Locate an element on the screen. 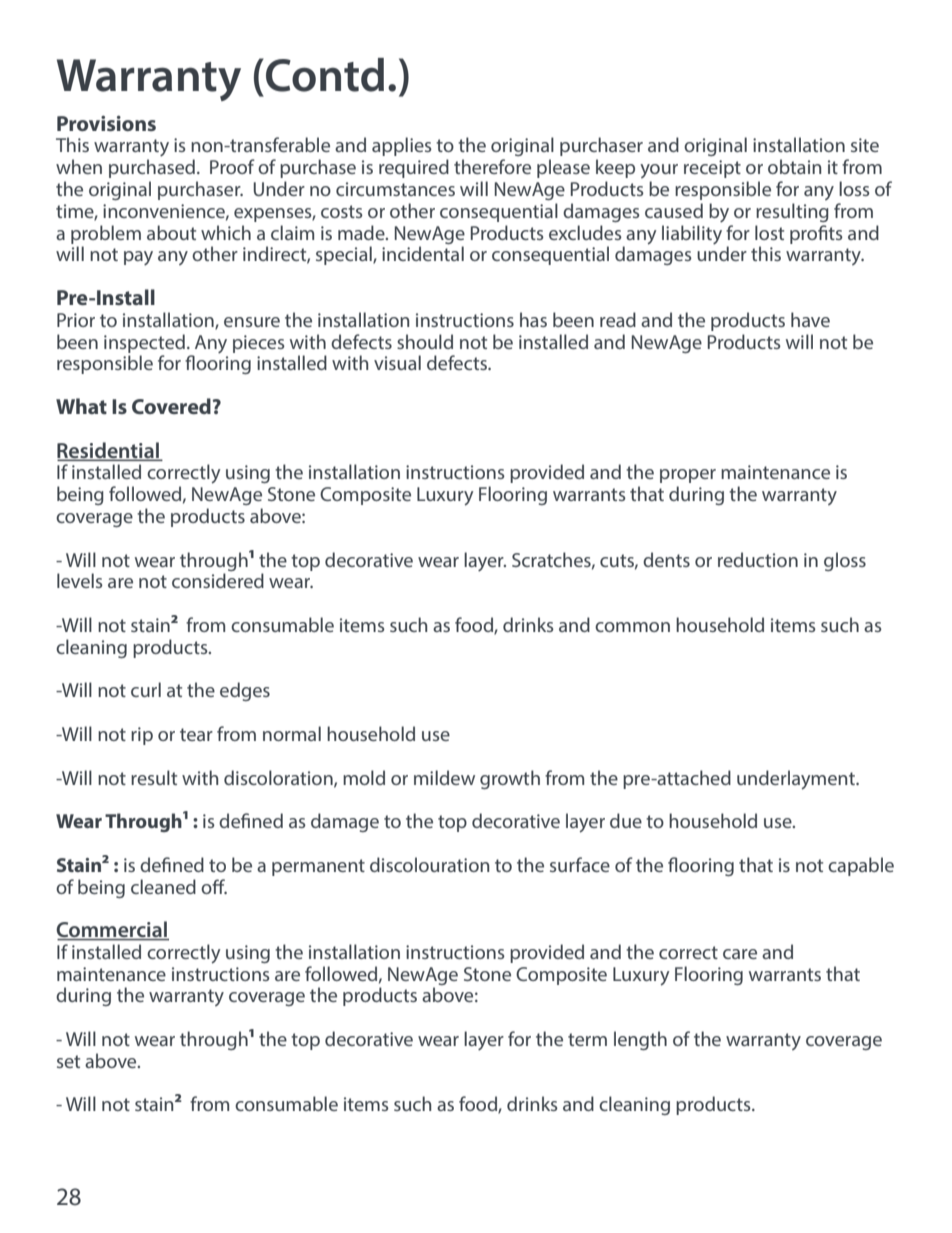 The height and width of the screenshot is (1233, 952). Covered is located at coordinates (171, 406).
